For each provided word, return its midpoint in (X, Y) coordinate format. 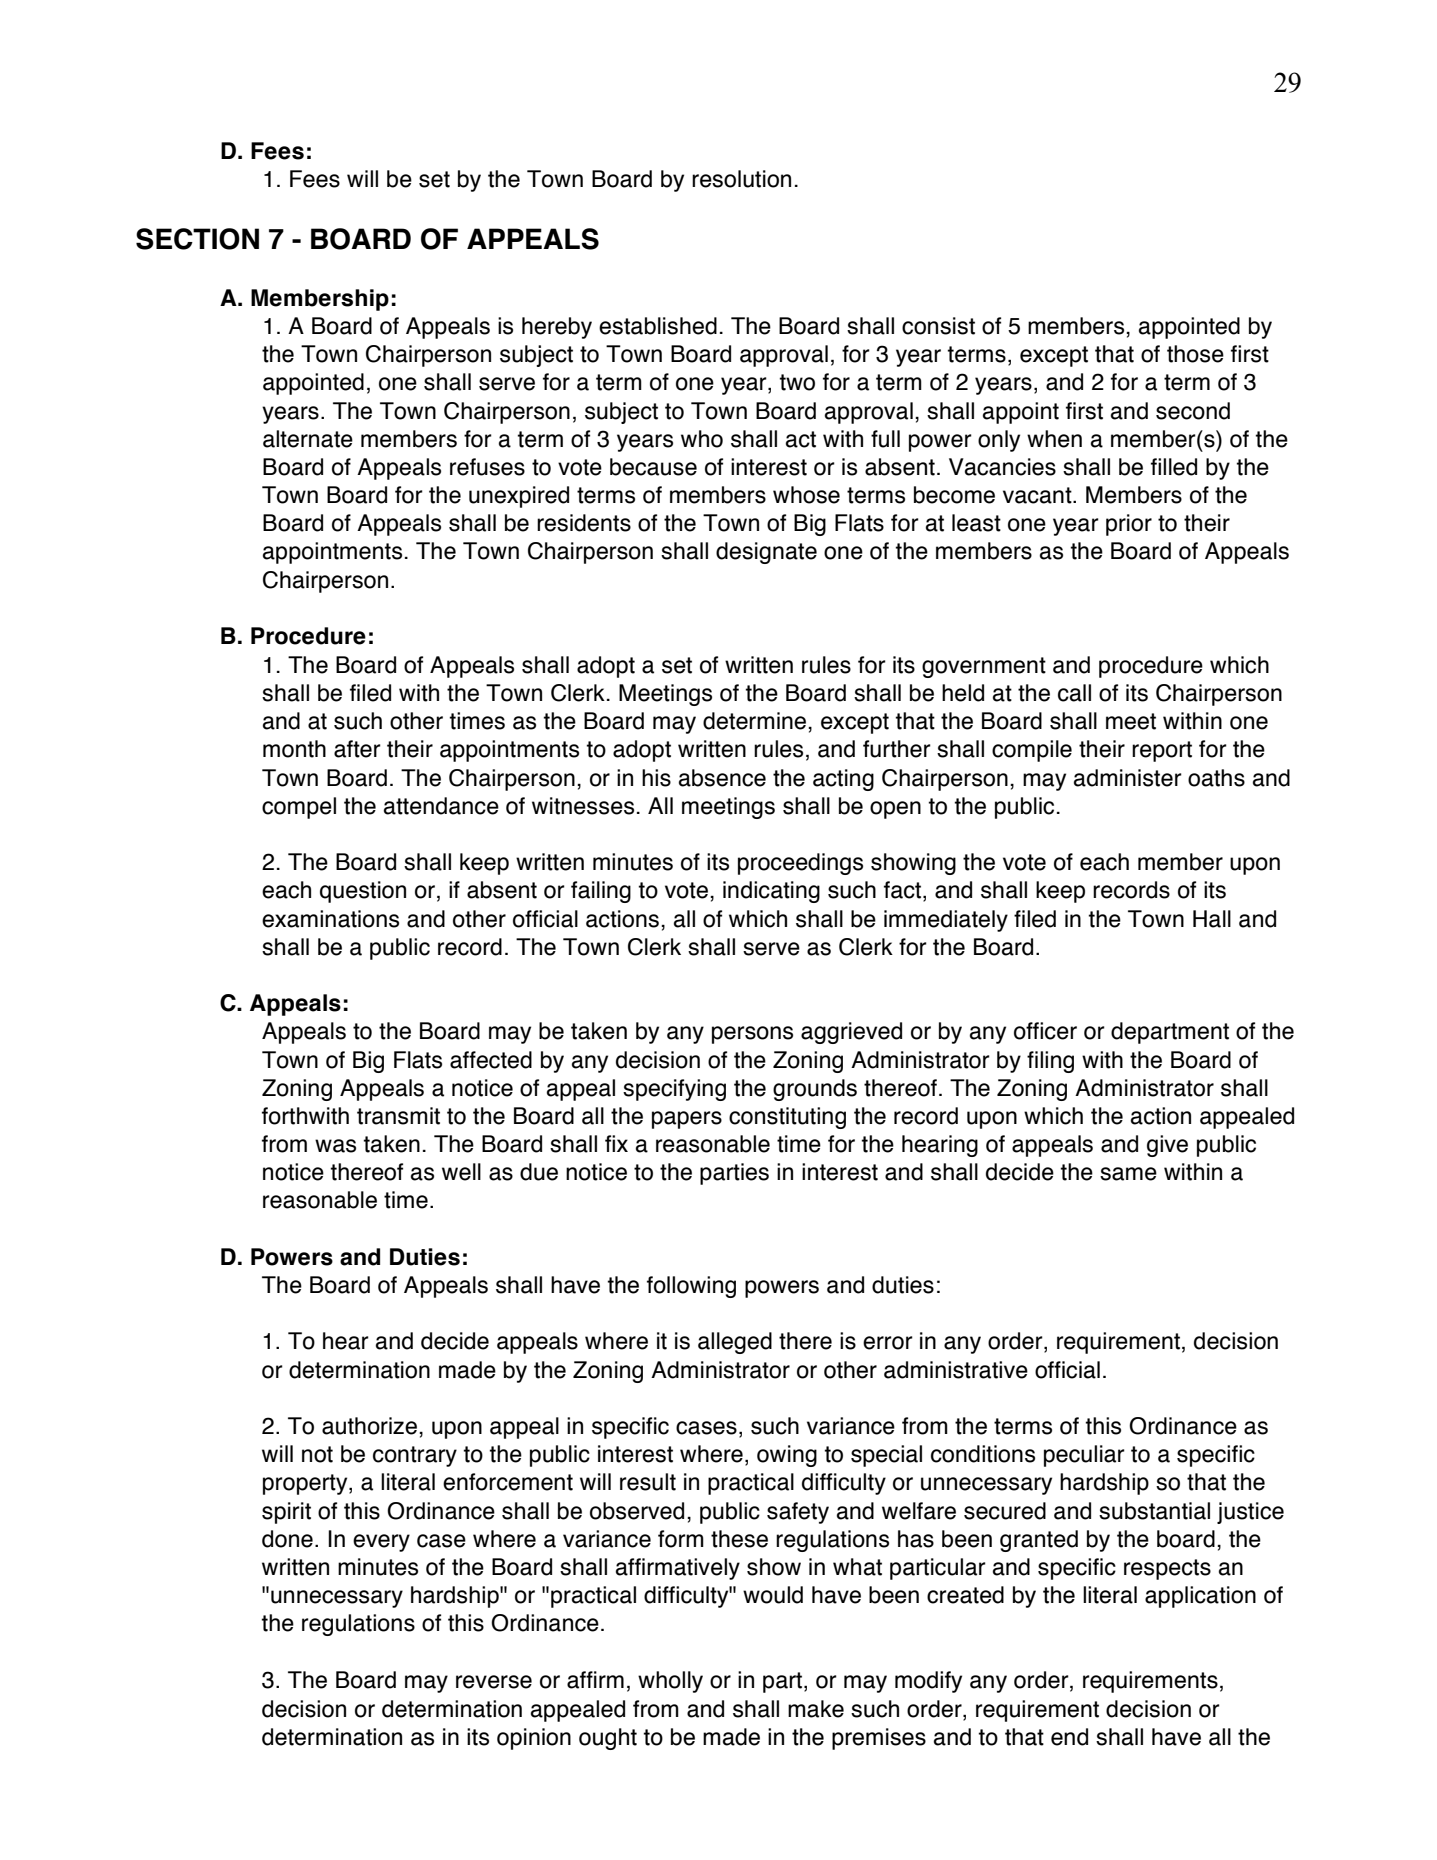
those (1195, 354)
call (1074, 693)
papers (687, 1120)
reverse (494, 1682)
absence (722, 778)
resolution (741, 179)
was (335, 1146)
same (1128, 1174)
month (294, 749)
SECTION (197, 239)
